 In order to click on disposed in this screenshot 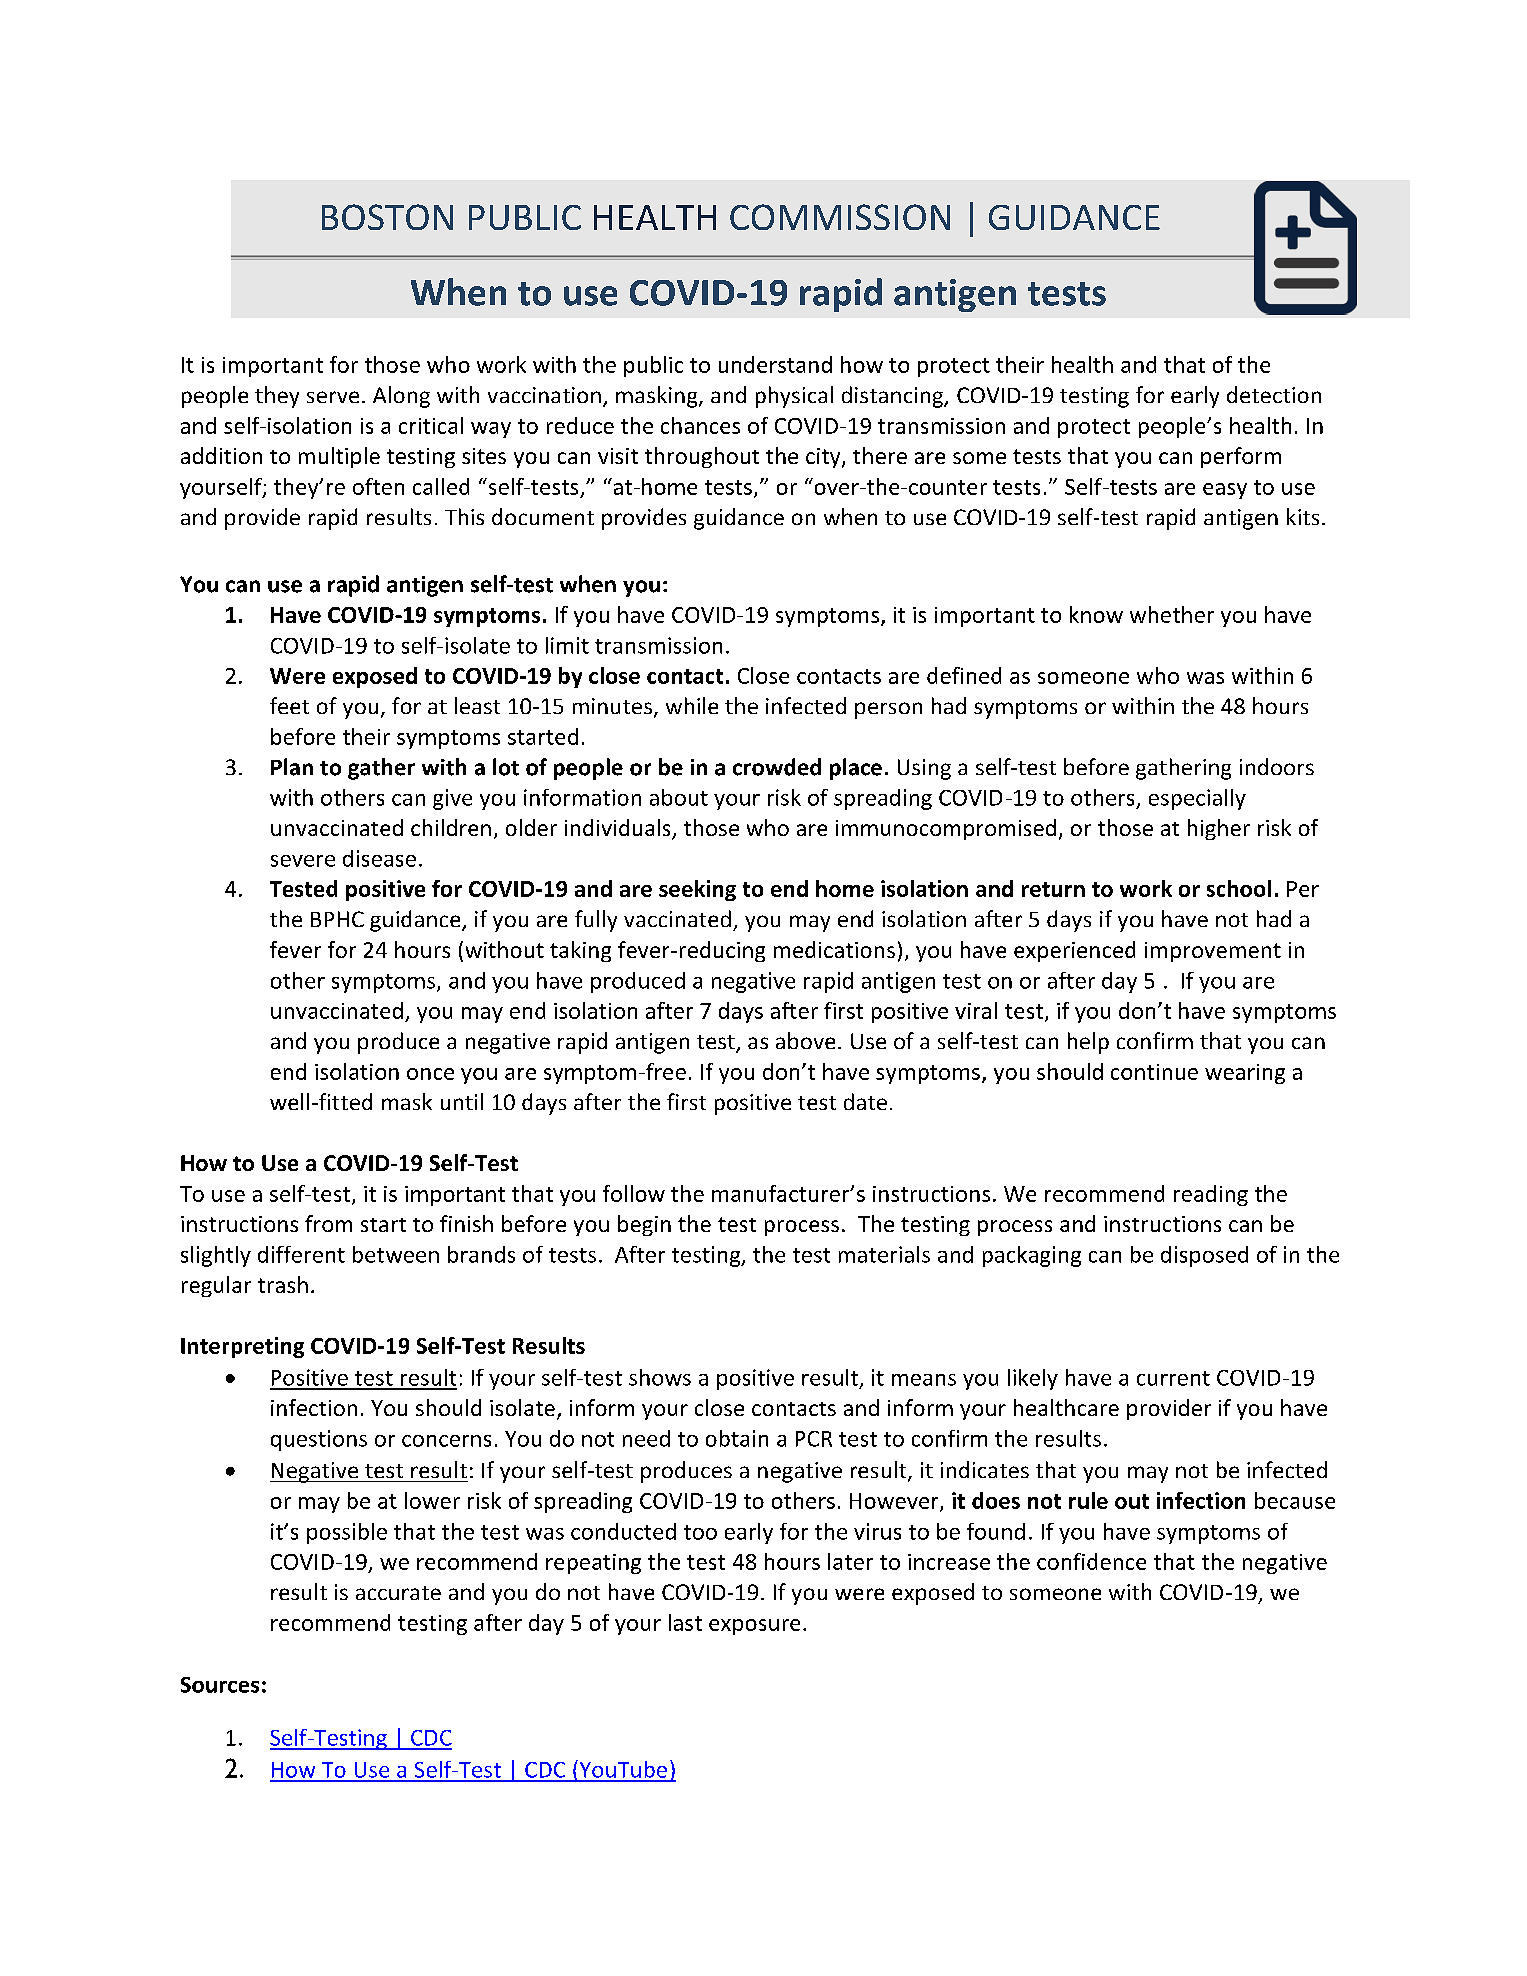, I will do `click(1204, 1256)`.
